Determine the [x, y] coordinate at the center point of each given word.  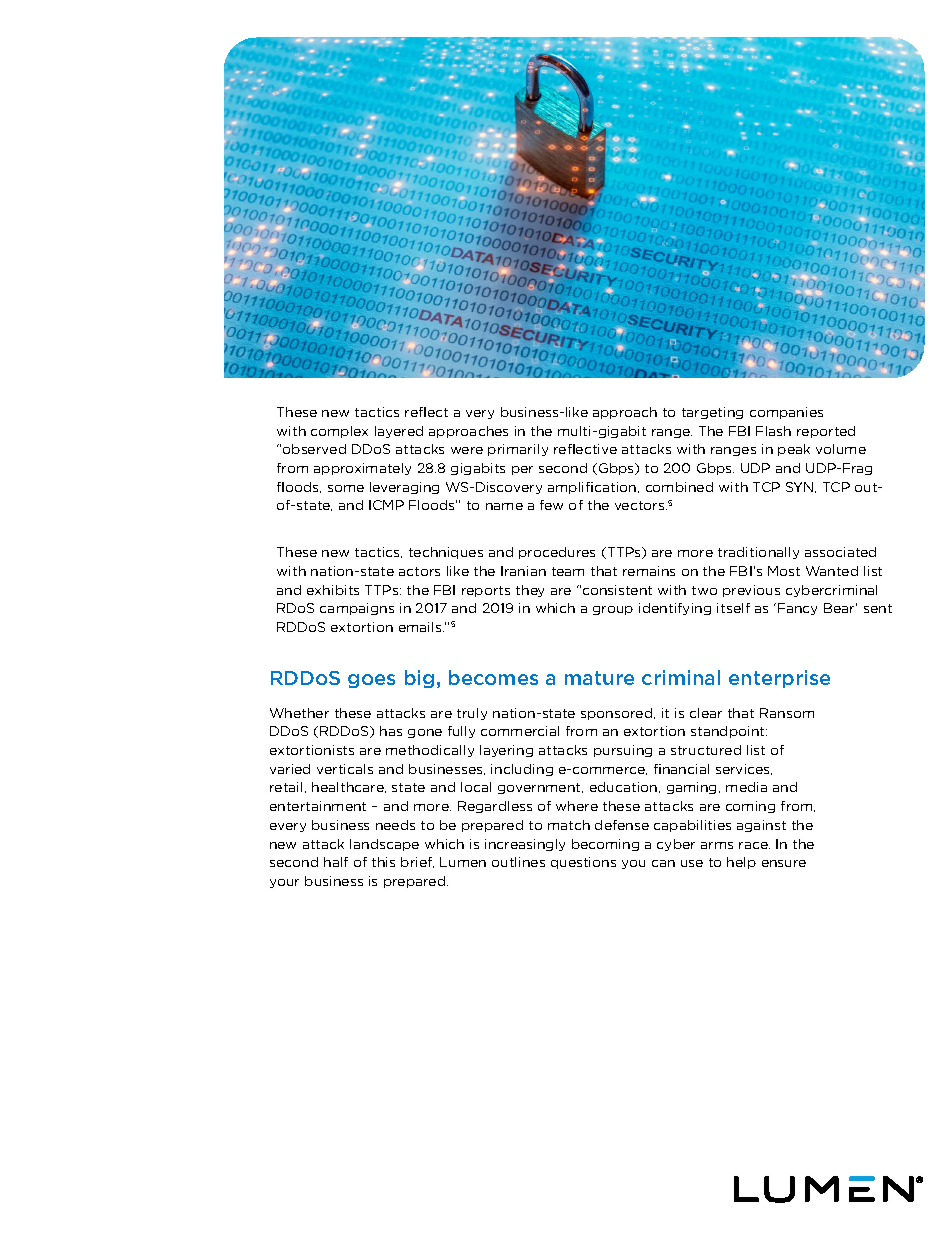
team [568, 571]
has [391, 731]
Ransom [787, 713]
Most [784, 571]
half [336, 862]
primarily [518, 450]
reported [826, 432]
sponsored [618, 714]
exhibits [333, 590]
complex [339, 432]
